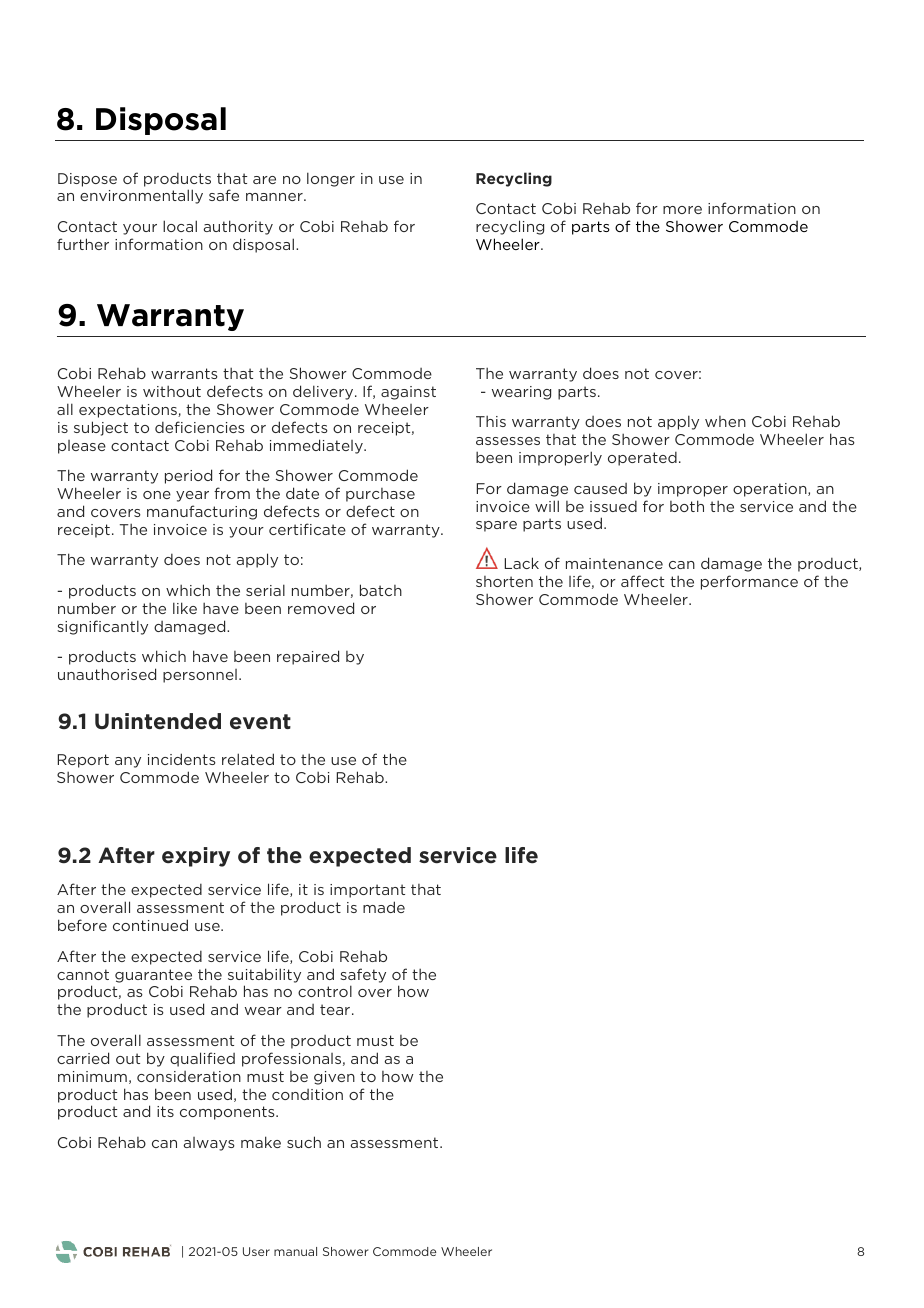 This screenshot has height=1308, width=924. Describe the element at coordinates (256, 1251) in the screenshot. I see `User` at that location.
